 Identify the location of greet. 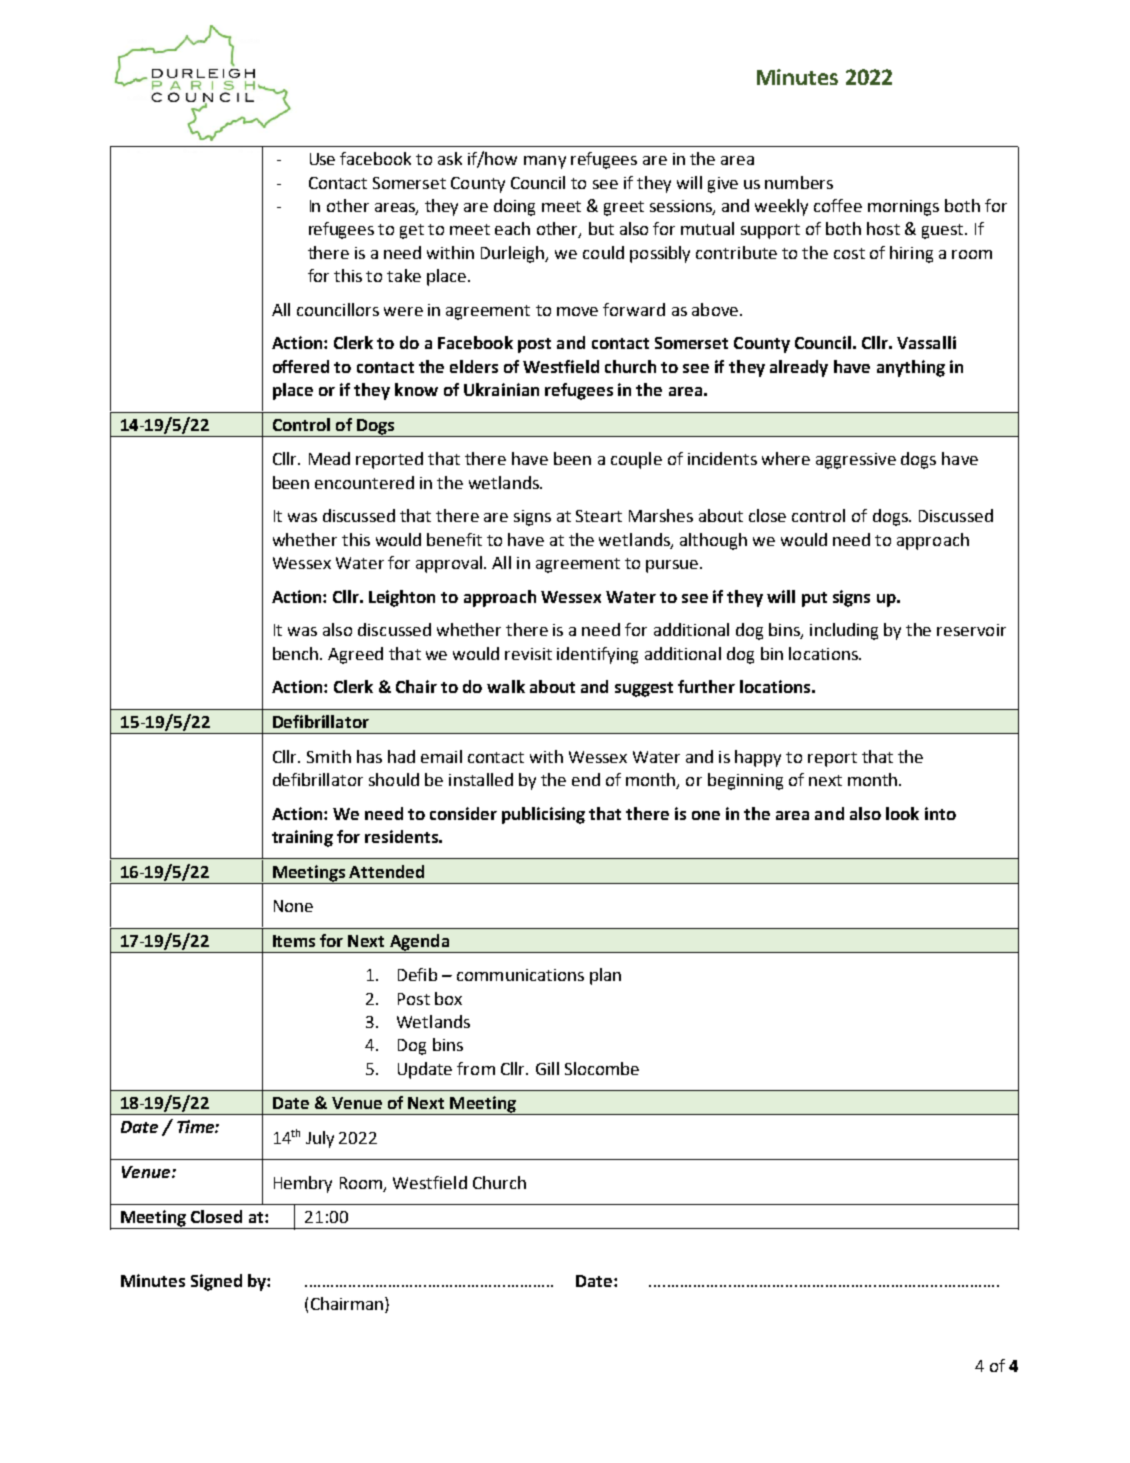
(624, 208).
